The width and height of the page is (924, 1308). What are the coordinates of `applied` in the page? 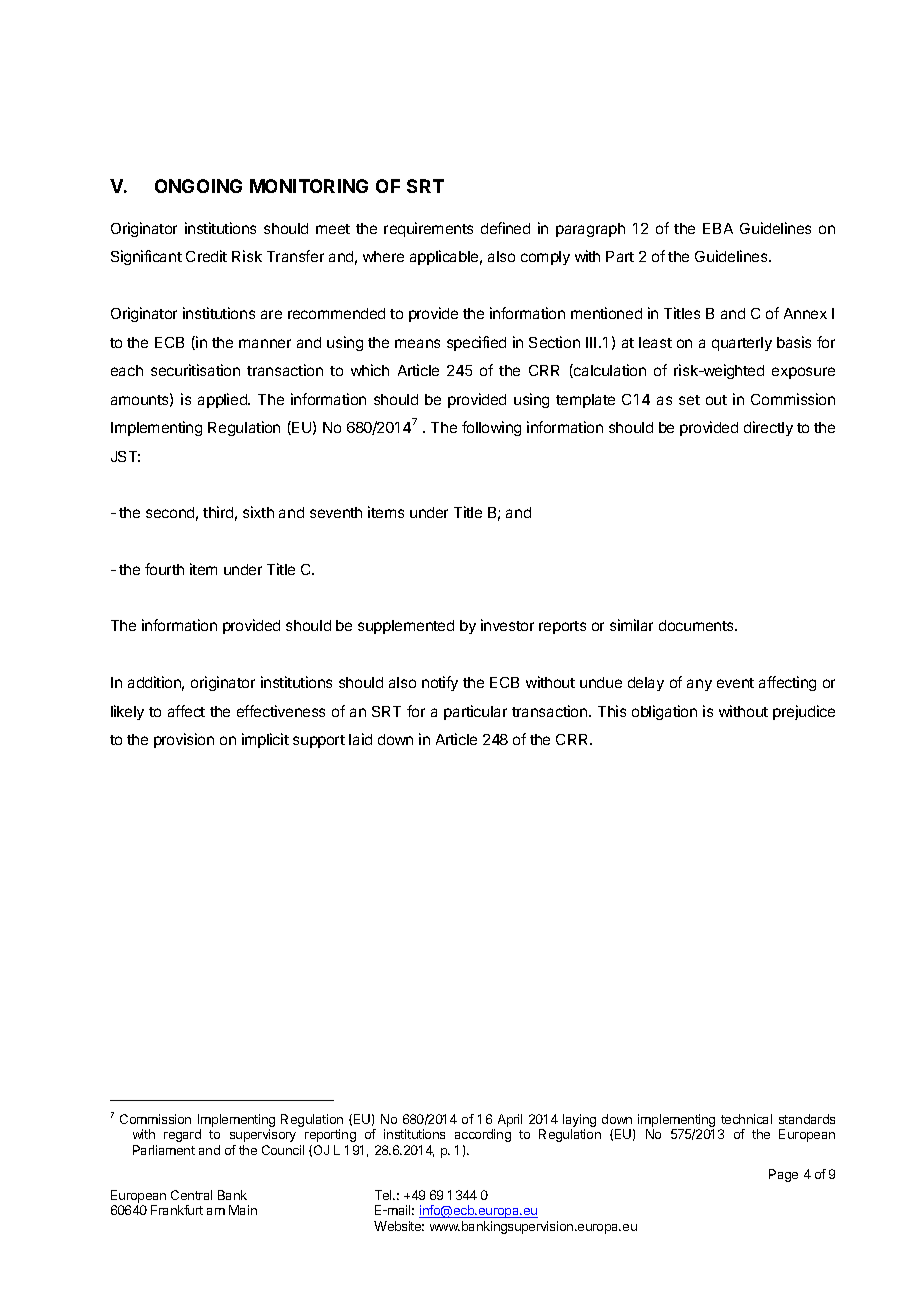 It's located at (223, 400).
